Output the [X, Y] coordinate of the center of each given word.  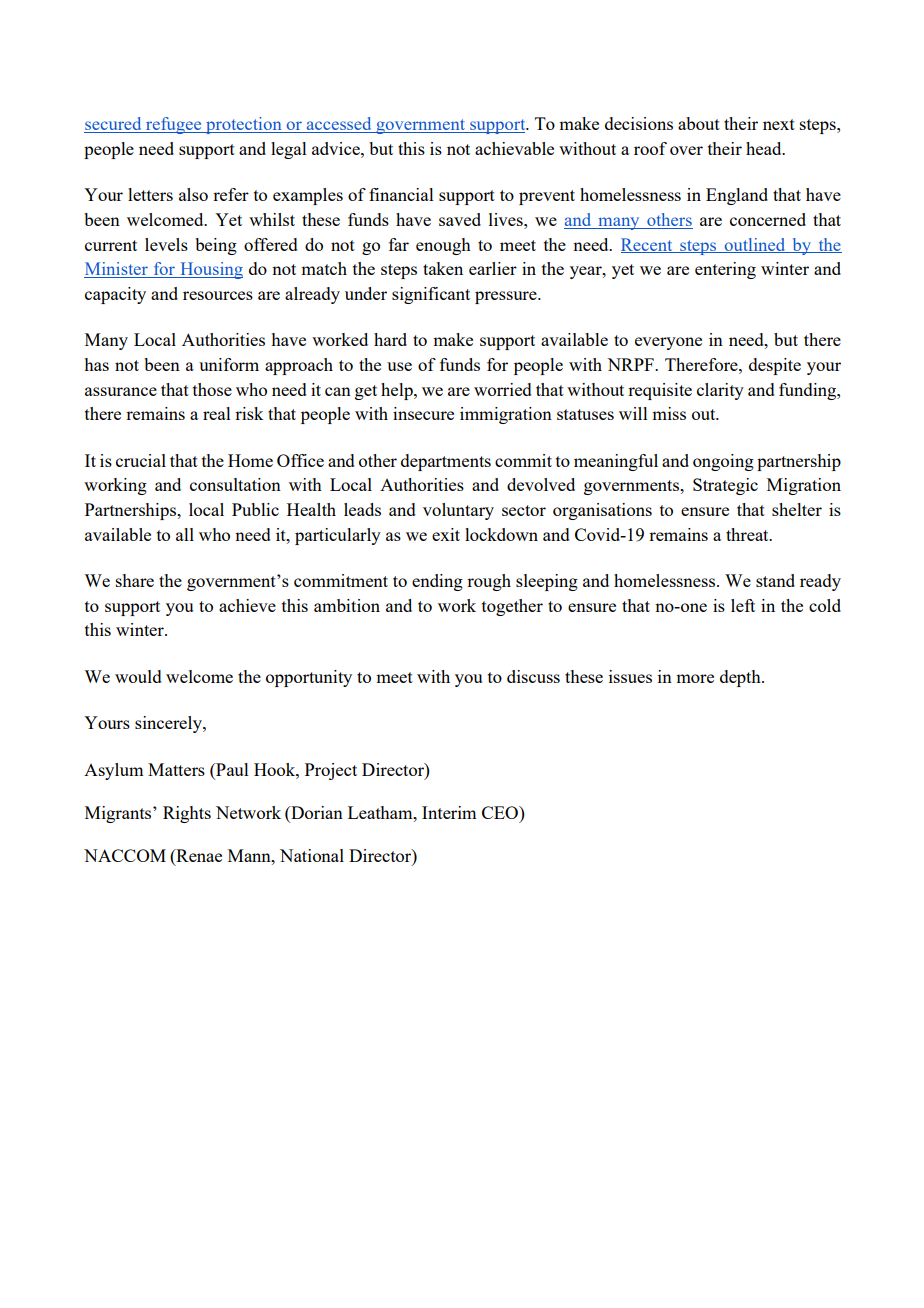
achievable [514, 148]
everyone [668, 343]
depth [741, 678]
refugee [174, 125]
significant [431, 295]
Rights [187, 814]
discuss [533, 676]
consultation [235, 484]
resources [218, 295]
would [138, 676]
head [765, 148]
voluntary [458, 511]
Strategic [725, 486]
